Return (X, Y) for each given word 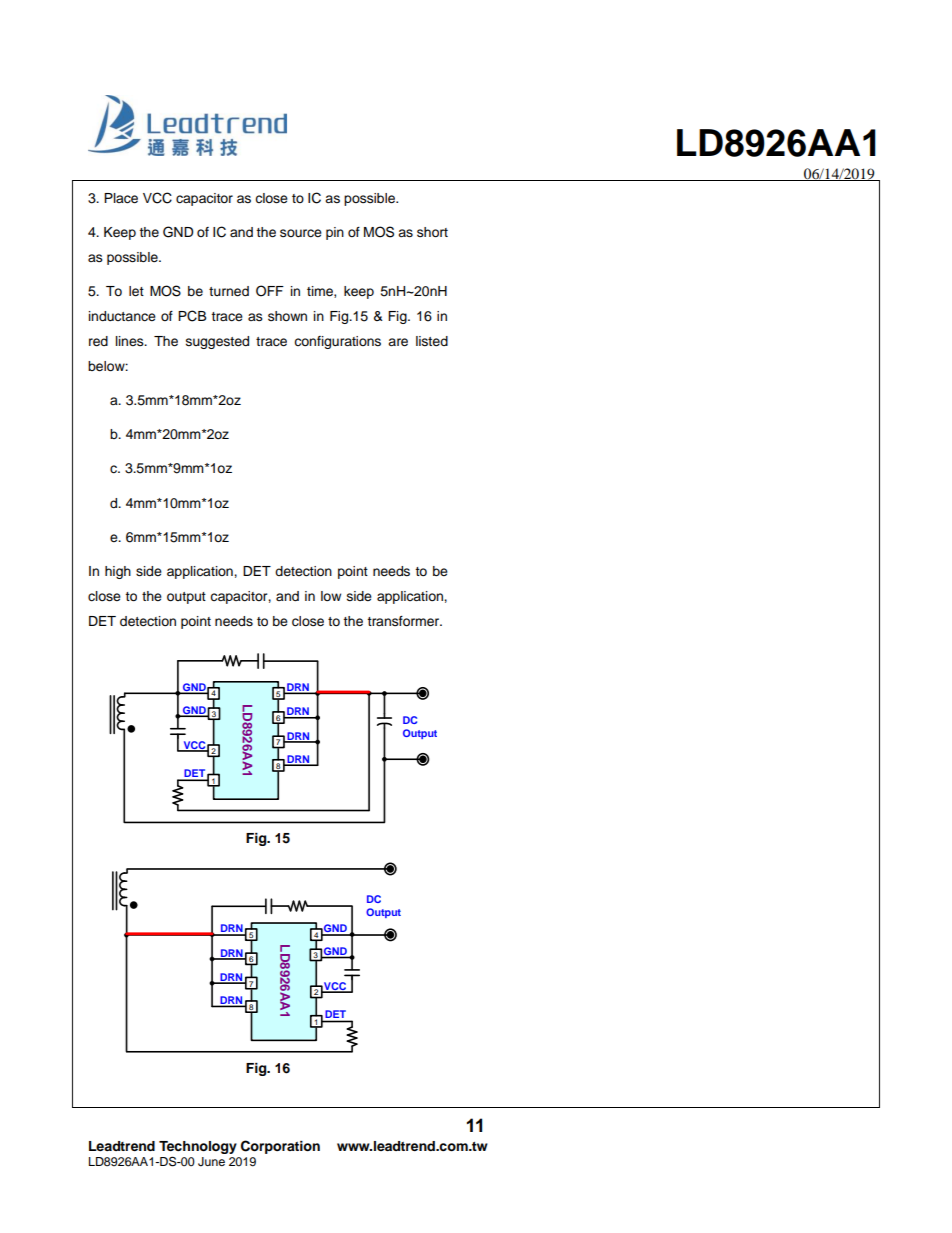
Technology (198, 1149)
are (398, 342)
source (301, 233)
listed (432, 341)
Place (121, 198)
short (432, 232)
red (98, 341)
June (211, 1162)
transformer (404, 621)
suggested (217, 342)
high (118, 572)
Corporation (280, 1147)
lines (131, 341)
